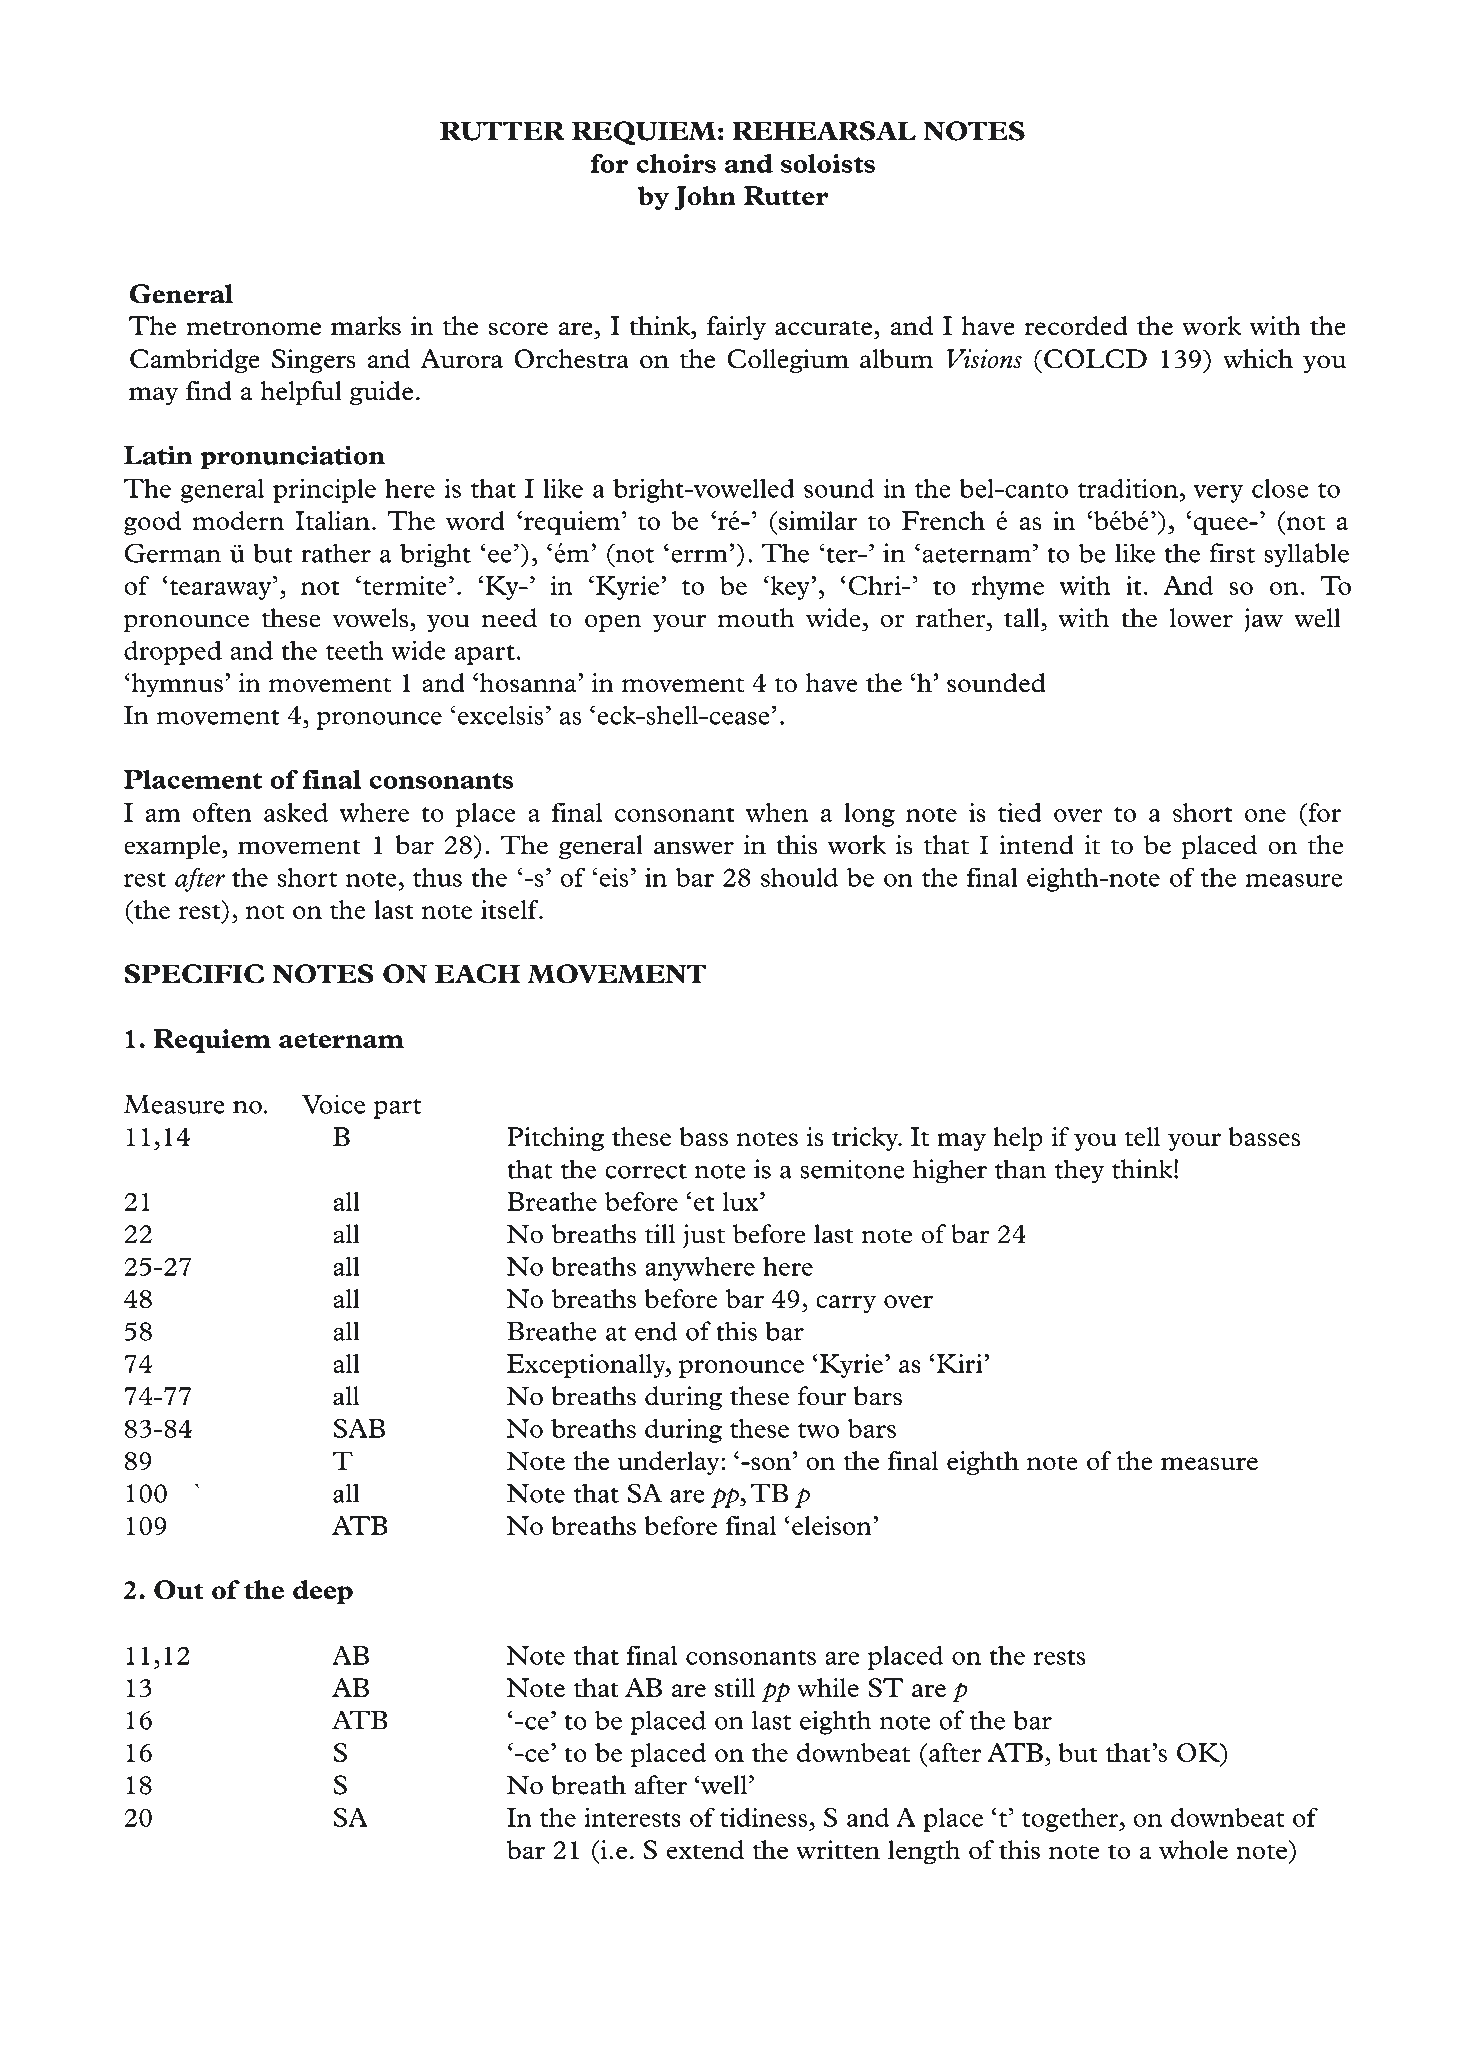  What do you see at coordinates (777, 812) in the image?
I see `when` at bounding box center [777, 812].
